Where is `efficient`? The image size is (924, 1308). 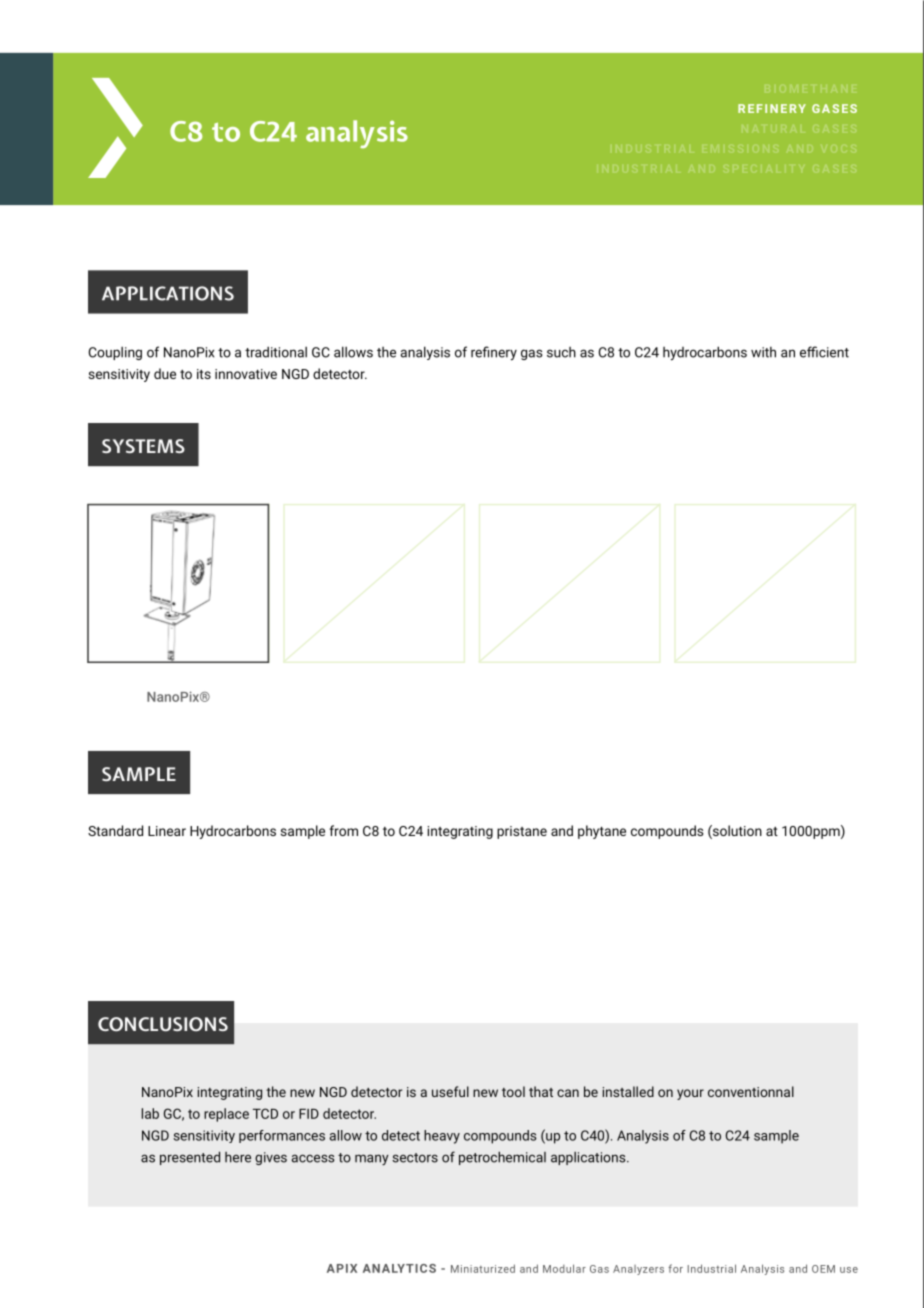 efficient is located at coordinates (824, 352).
